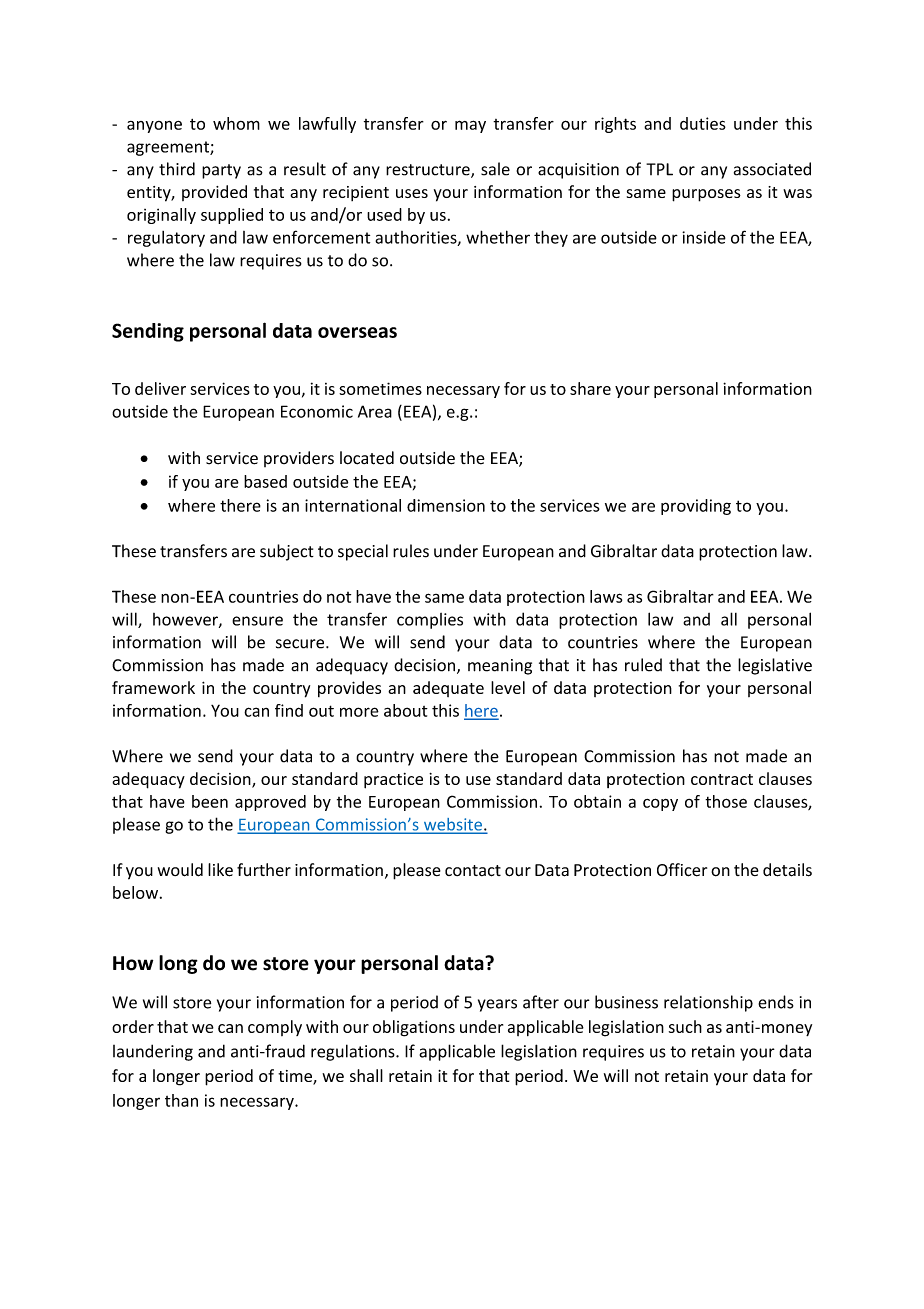  What do you see at coordinates (221, 171) in the page?
I see `party` at bounding box center [221, 171].
